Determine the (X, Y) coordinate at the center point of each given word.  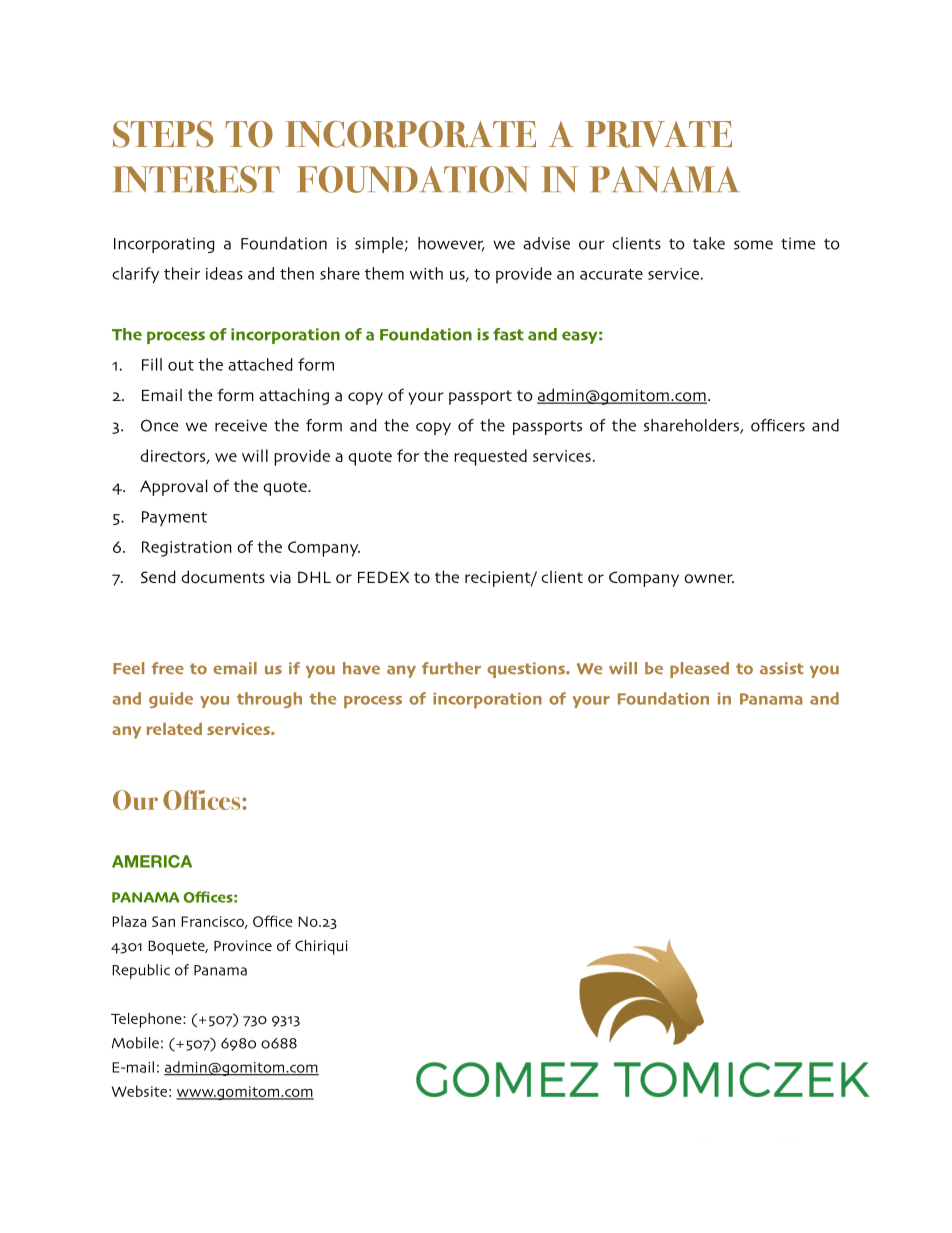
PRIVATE (659, 134)
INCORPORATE (411, 134)
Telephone (147, 1020)
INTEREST (196, 179)
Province (243, 945)
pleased (699, 670)
